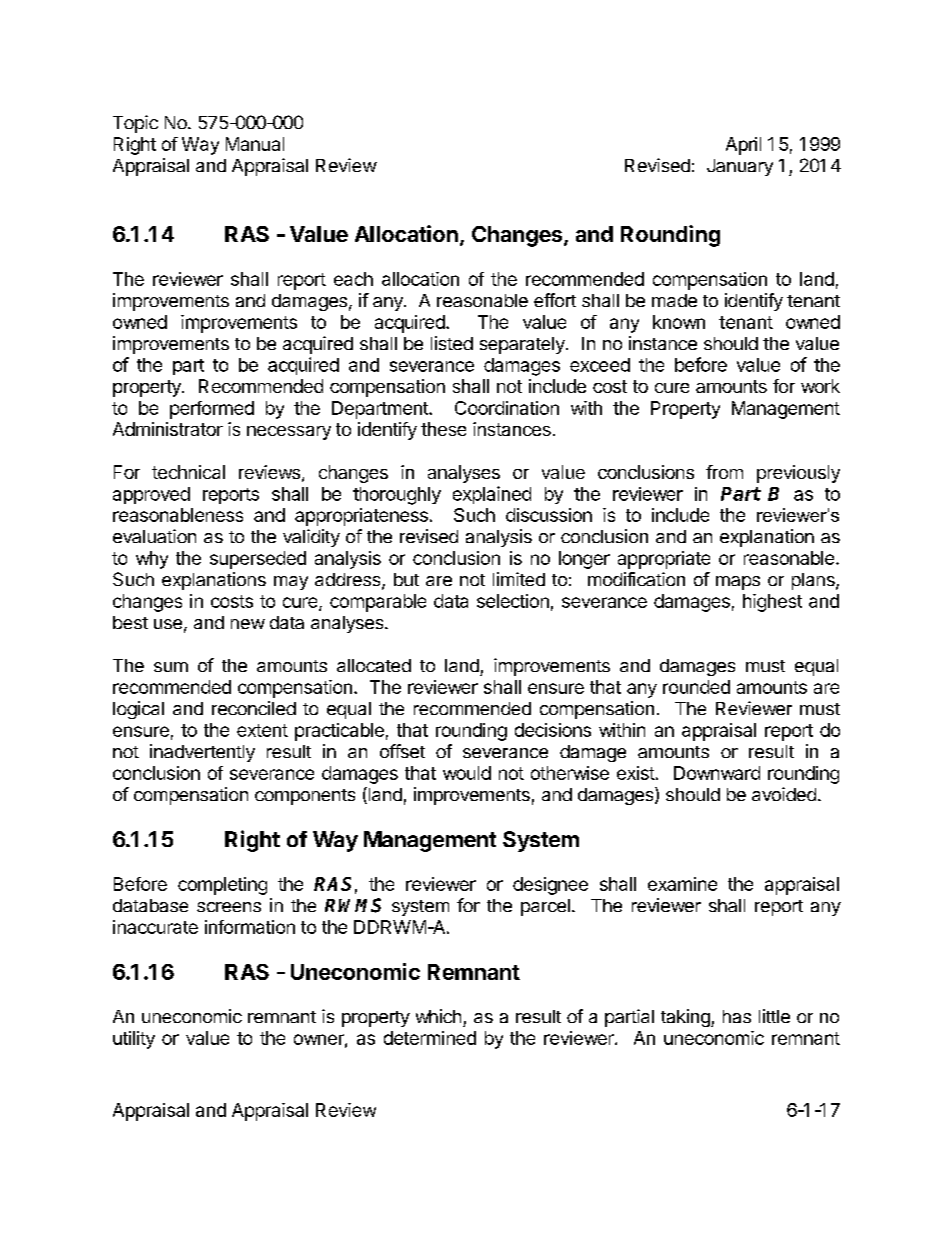 This screenshot has width=952, height=1233. What do you see at coordinates (724, 472) in the screenshot?
I see `from` at bounding box center [724, 472].
